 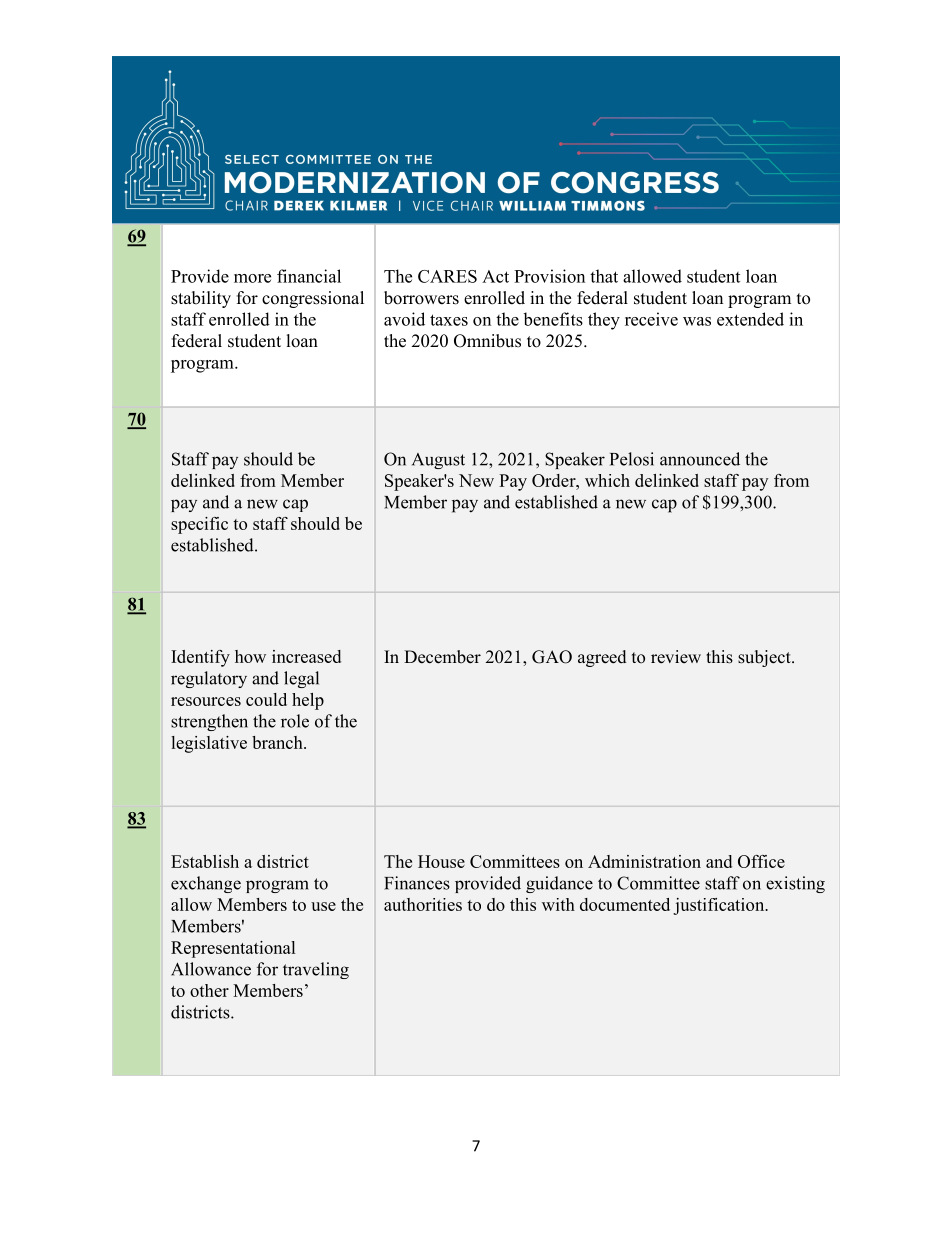 What do you see at coordinates (252, 278) in the screenshot?
I see `more` at bounding box center [252, 278].
